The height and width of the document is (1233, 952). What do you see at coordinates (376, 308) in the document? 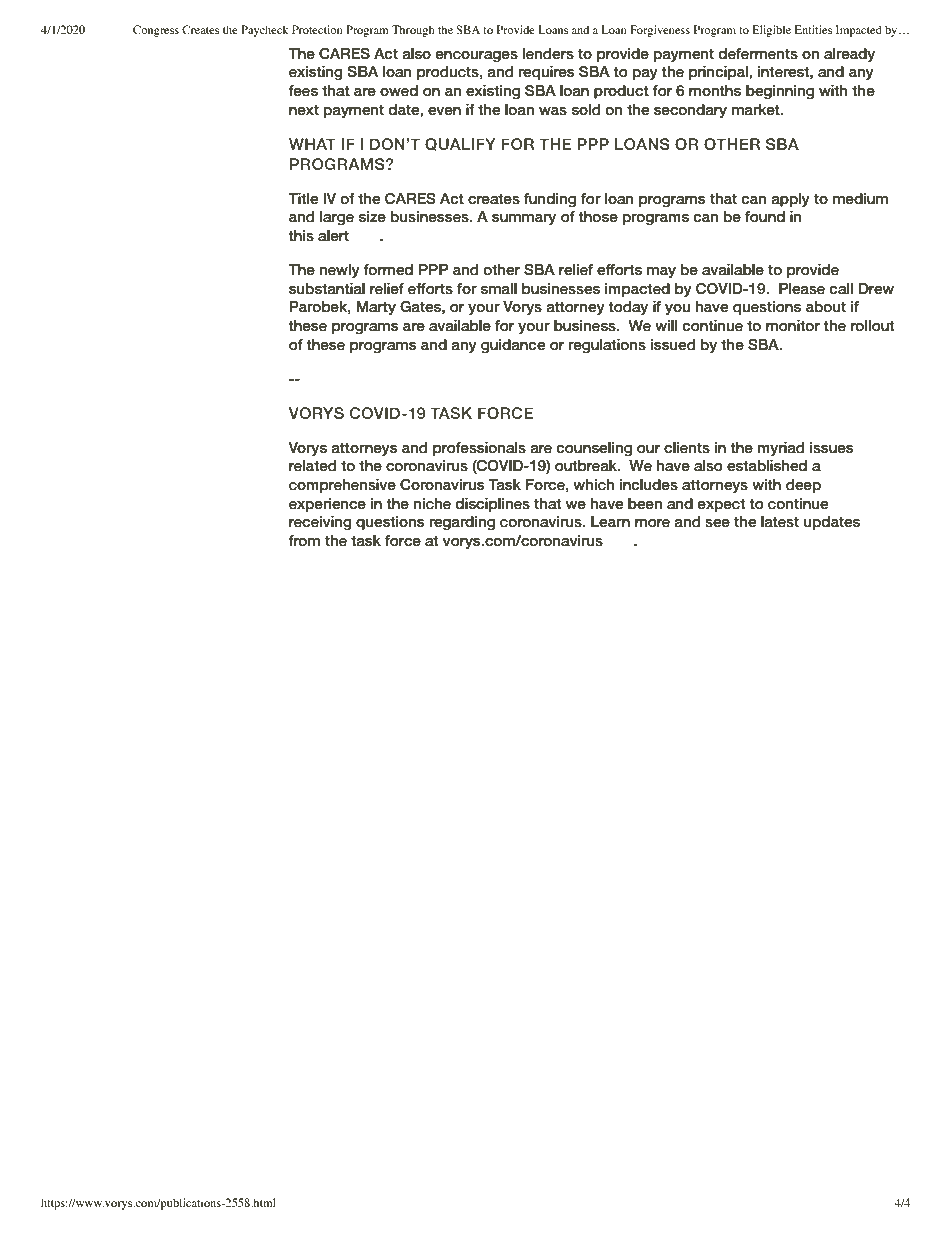
I see `Marty` at bounding box center [376, 308].
